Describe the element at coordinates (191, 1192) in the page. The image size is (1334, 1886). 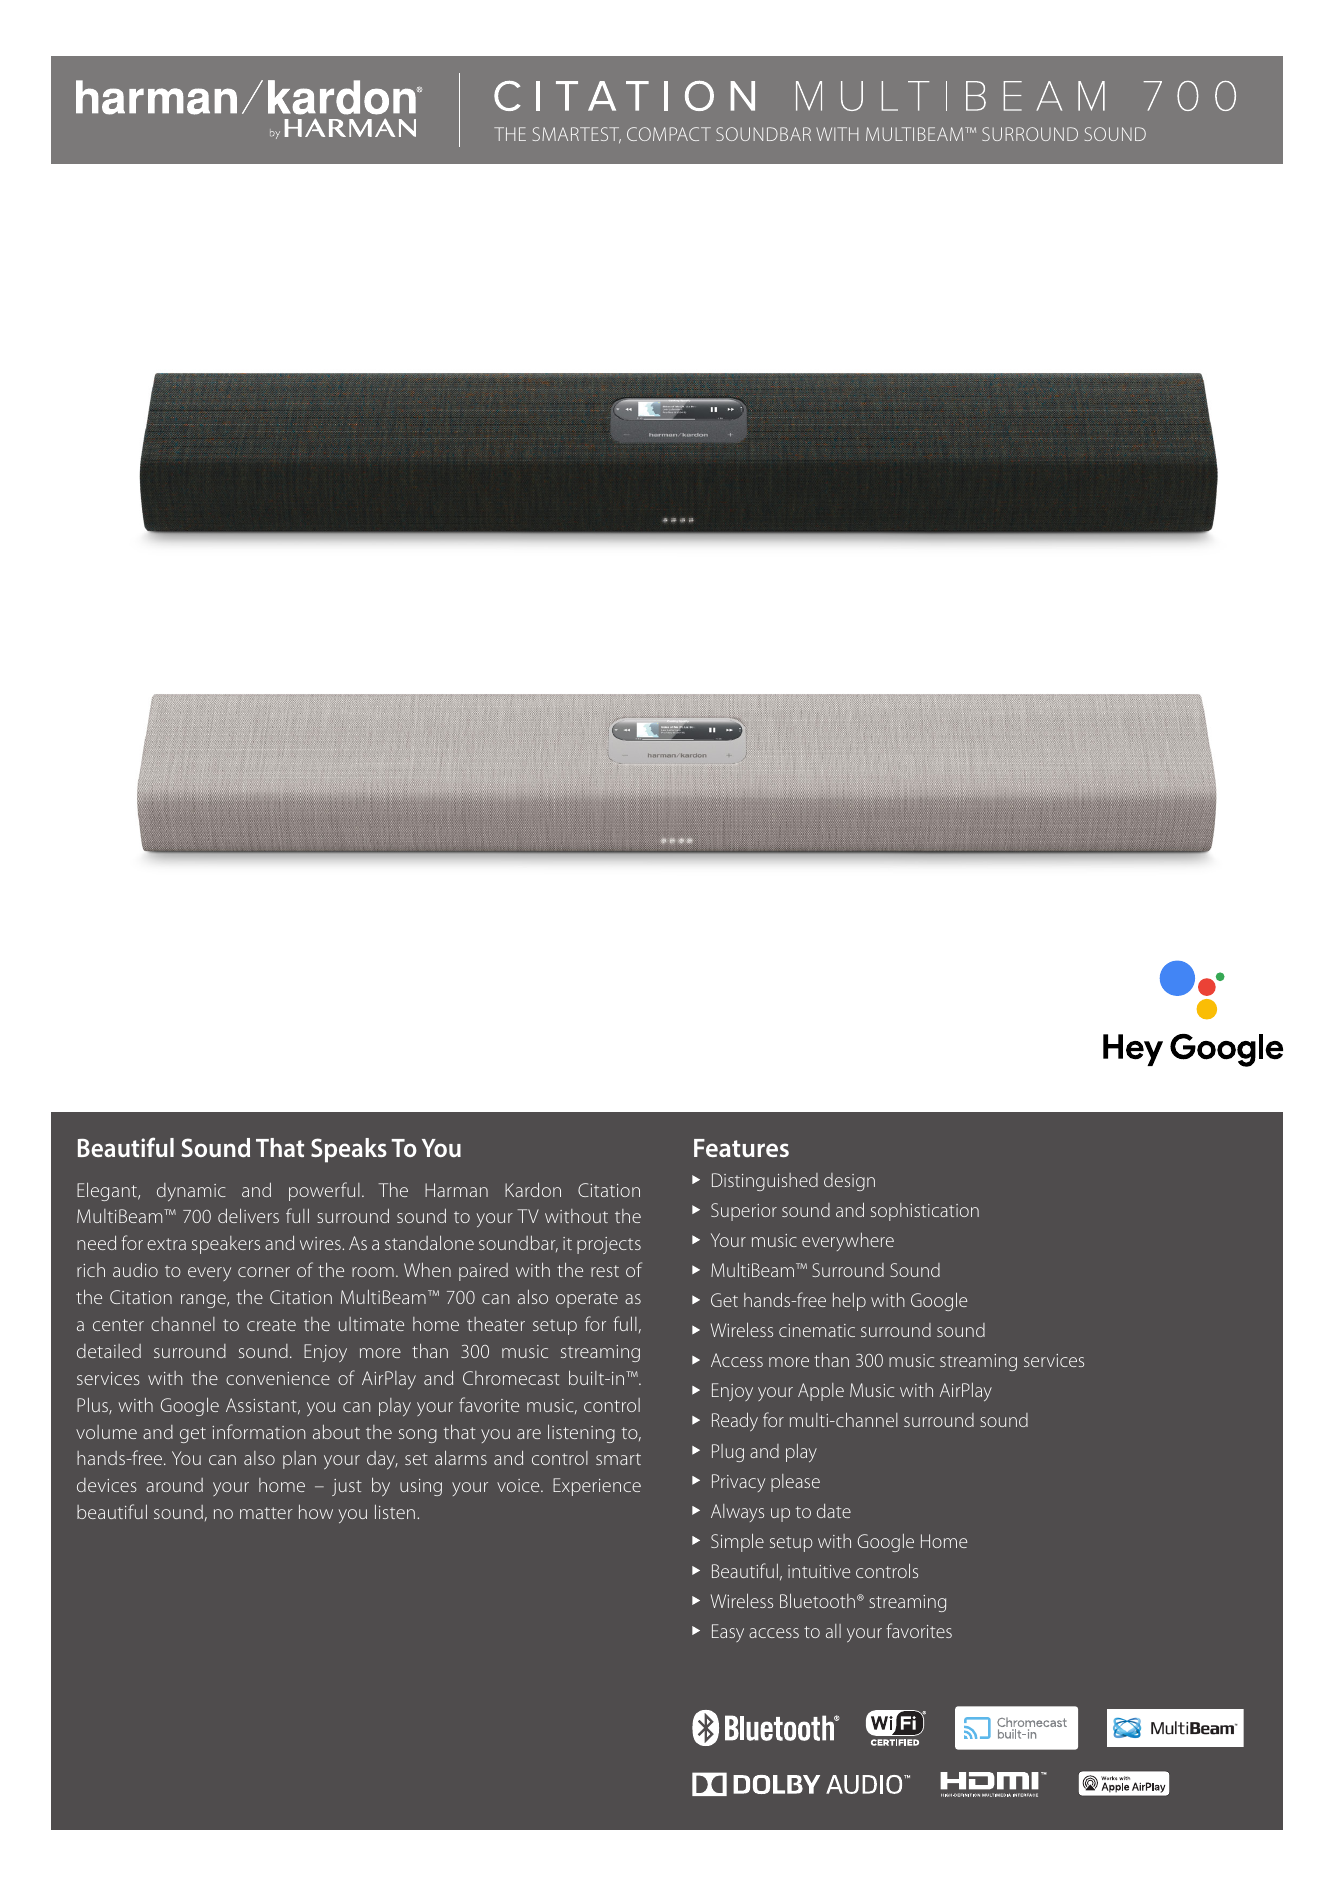
I see `dynamic` at that location.
